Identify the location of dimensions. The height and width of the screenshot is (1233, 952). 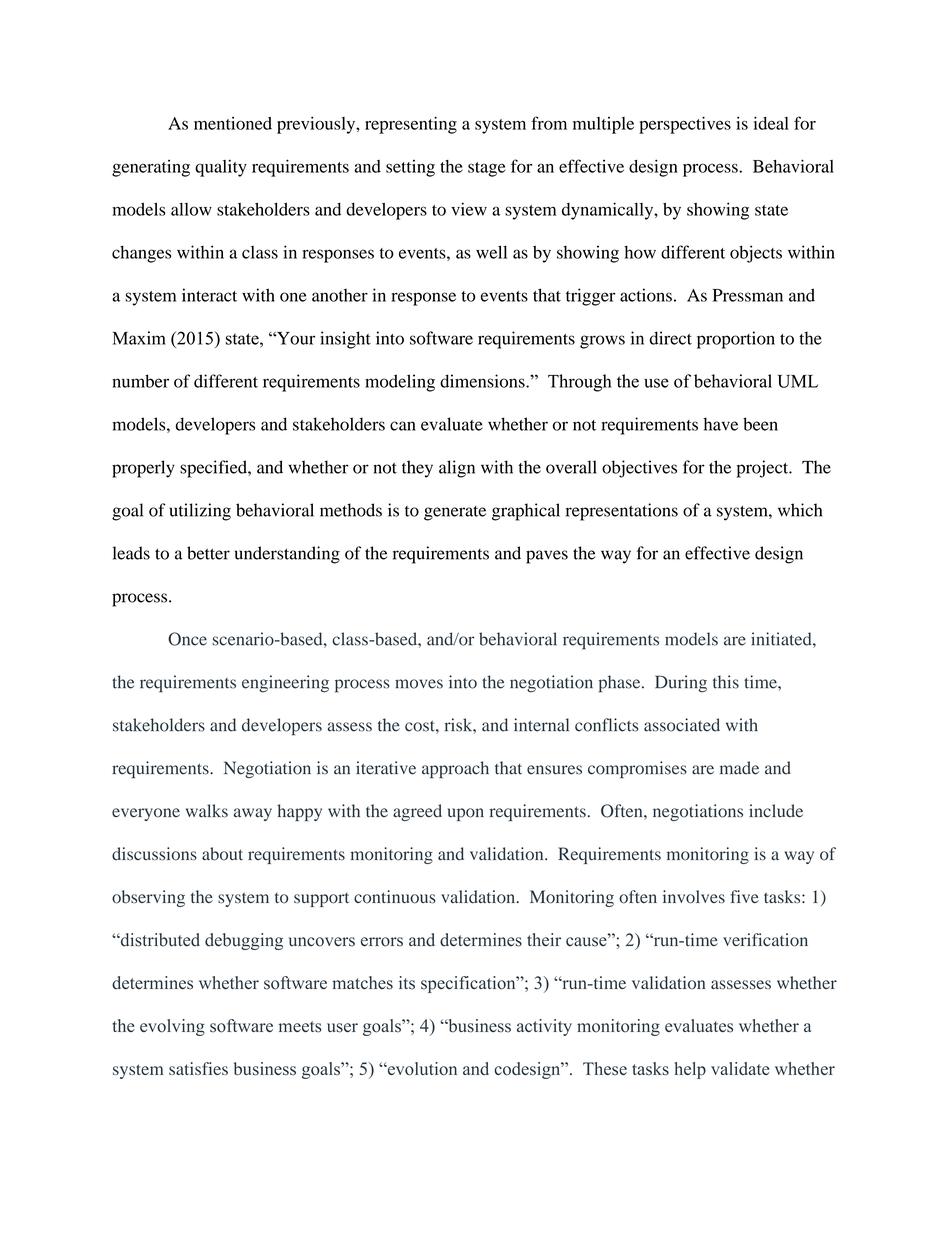
(483, 381).
